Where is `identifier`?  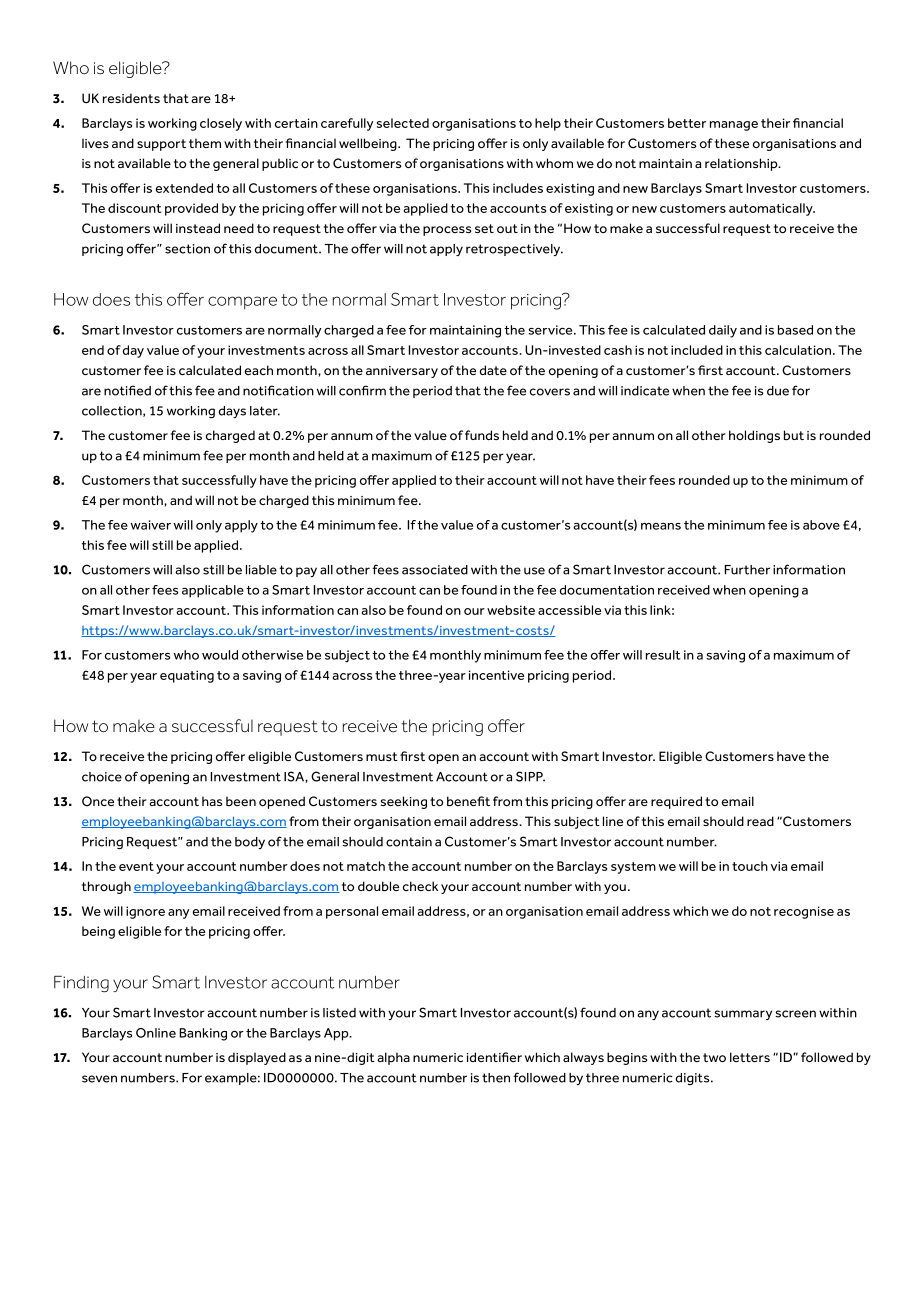
identifier is located at coordinates (494, 1057).
